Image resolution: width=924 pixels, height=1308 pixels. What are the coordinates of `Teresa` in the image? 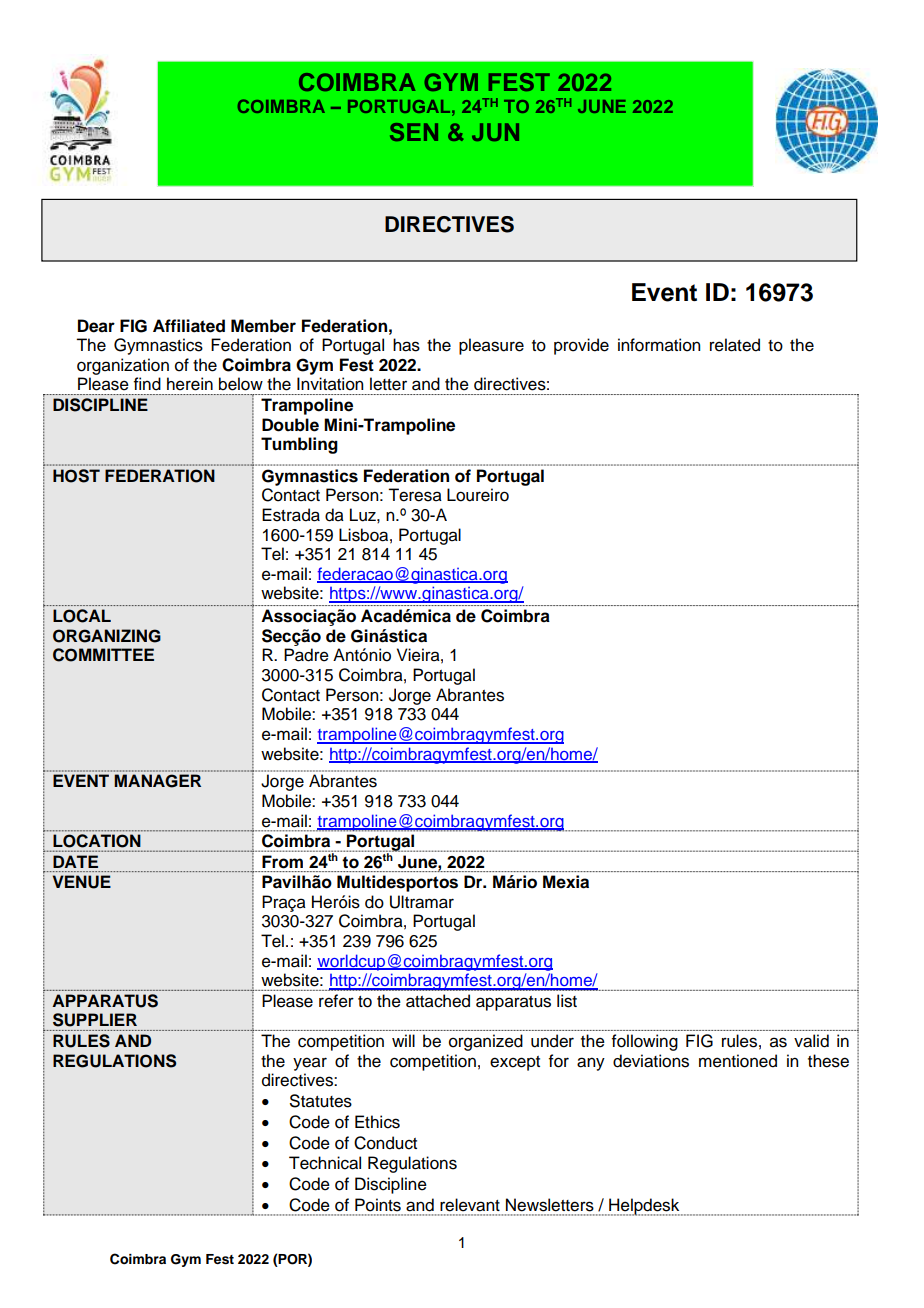 It's located at (415, 495).
